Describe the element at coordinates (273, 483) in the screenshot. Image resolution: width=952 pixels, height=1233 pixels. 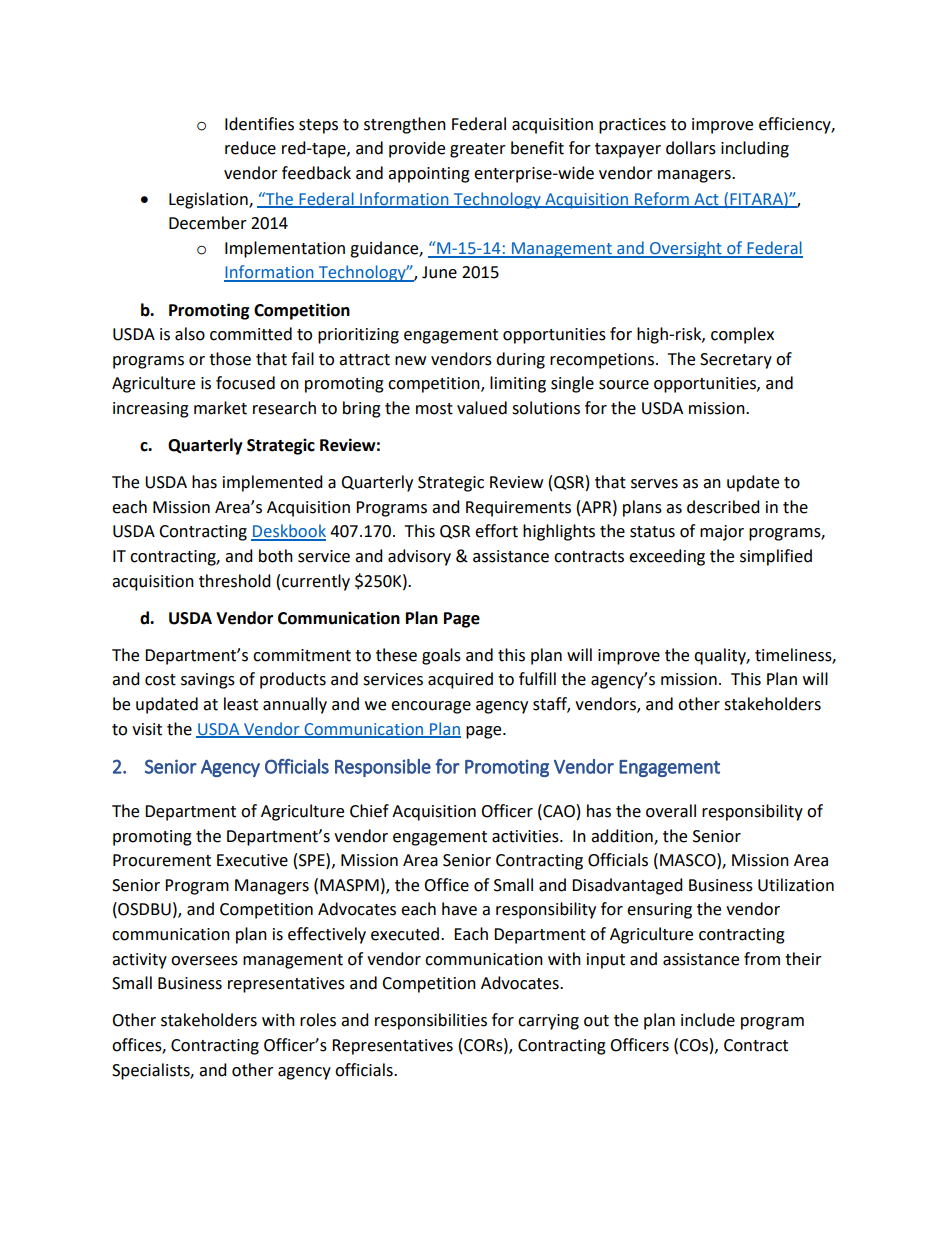
I see `implemented` at that location.
